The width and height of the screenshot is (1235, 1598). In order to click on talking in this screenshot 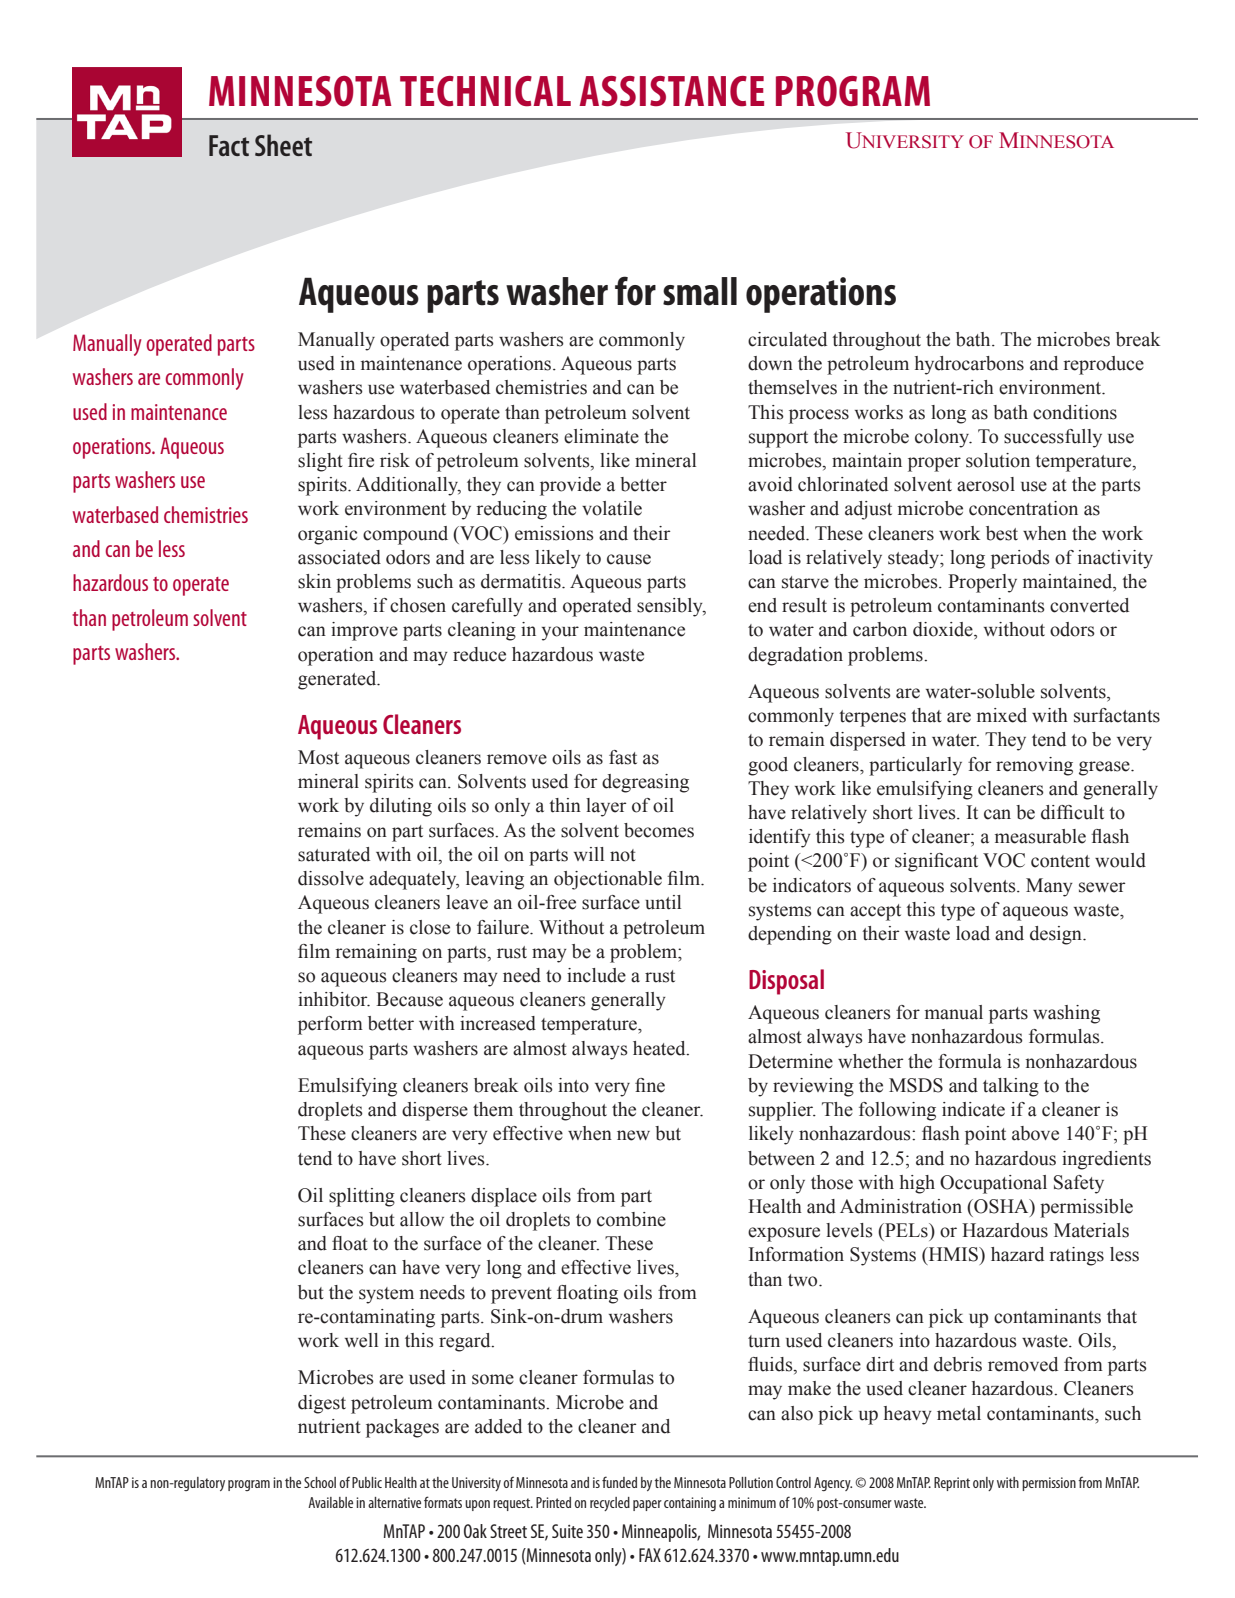, I will do `click(1011, 1087)`.
